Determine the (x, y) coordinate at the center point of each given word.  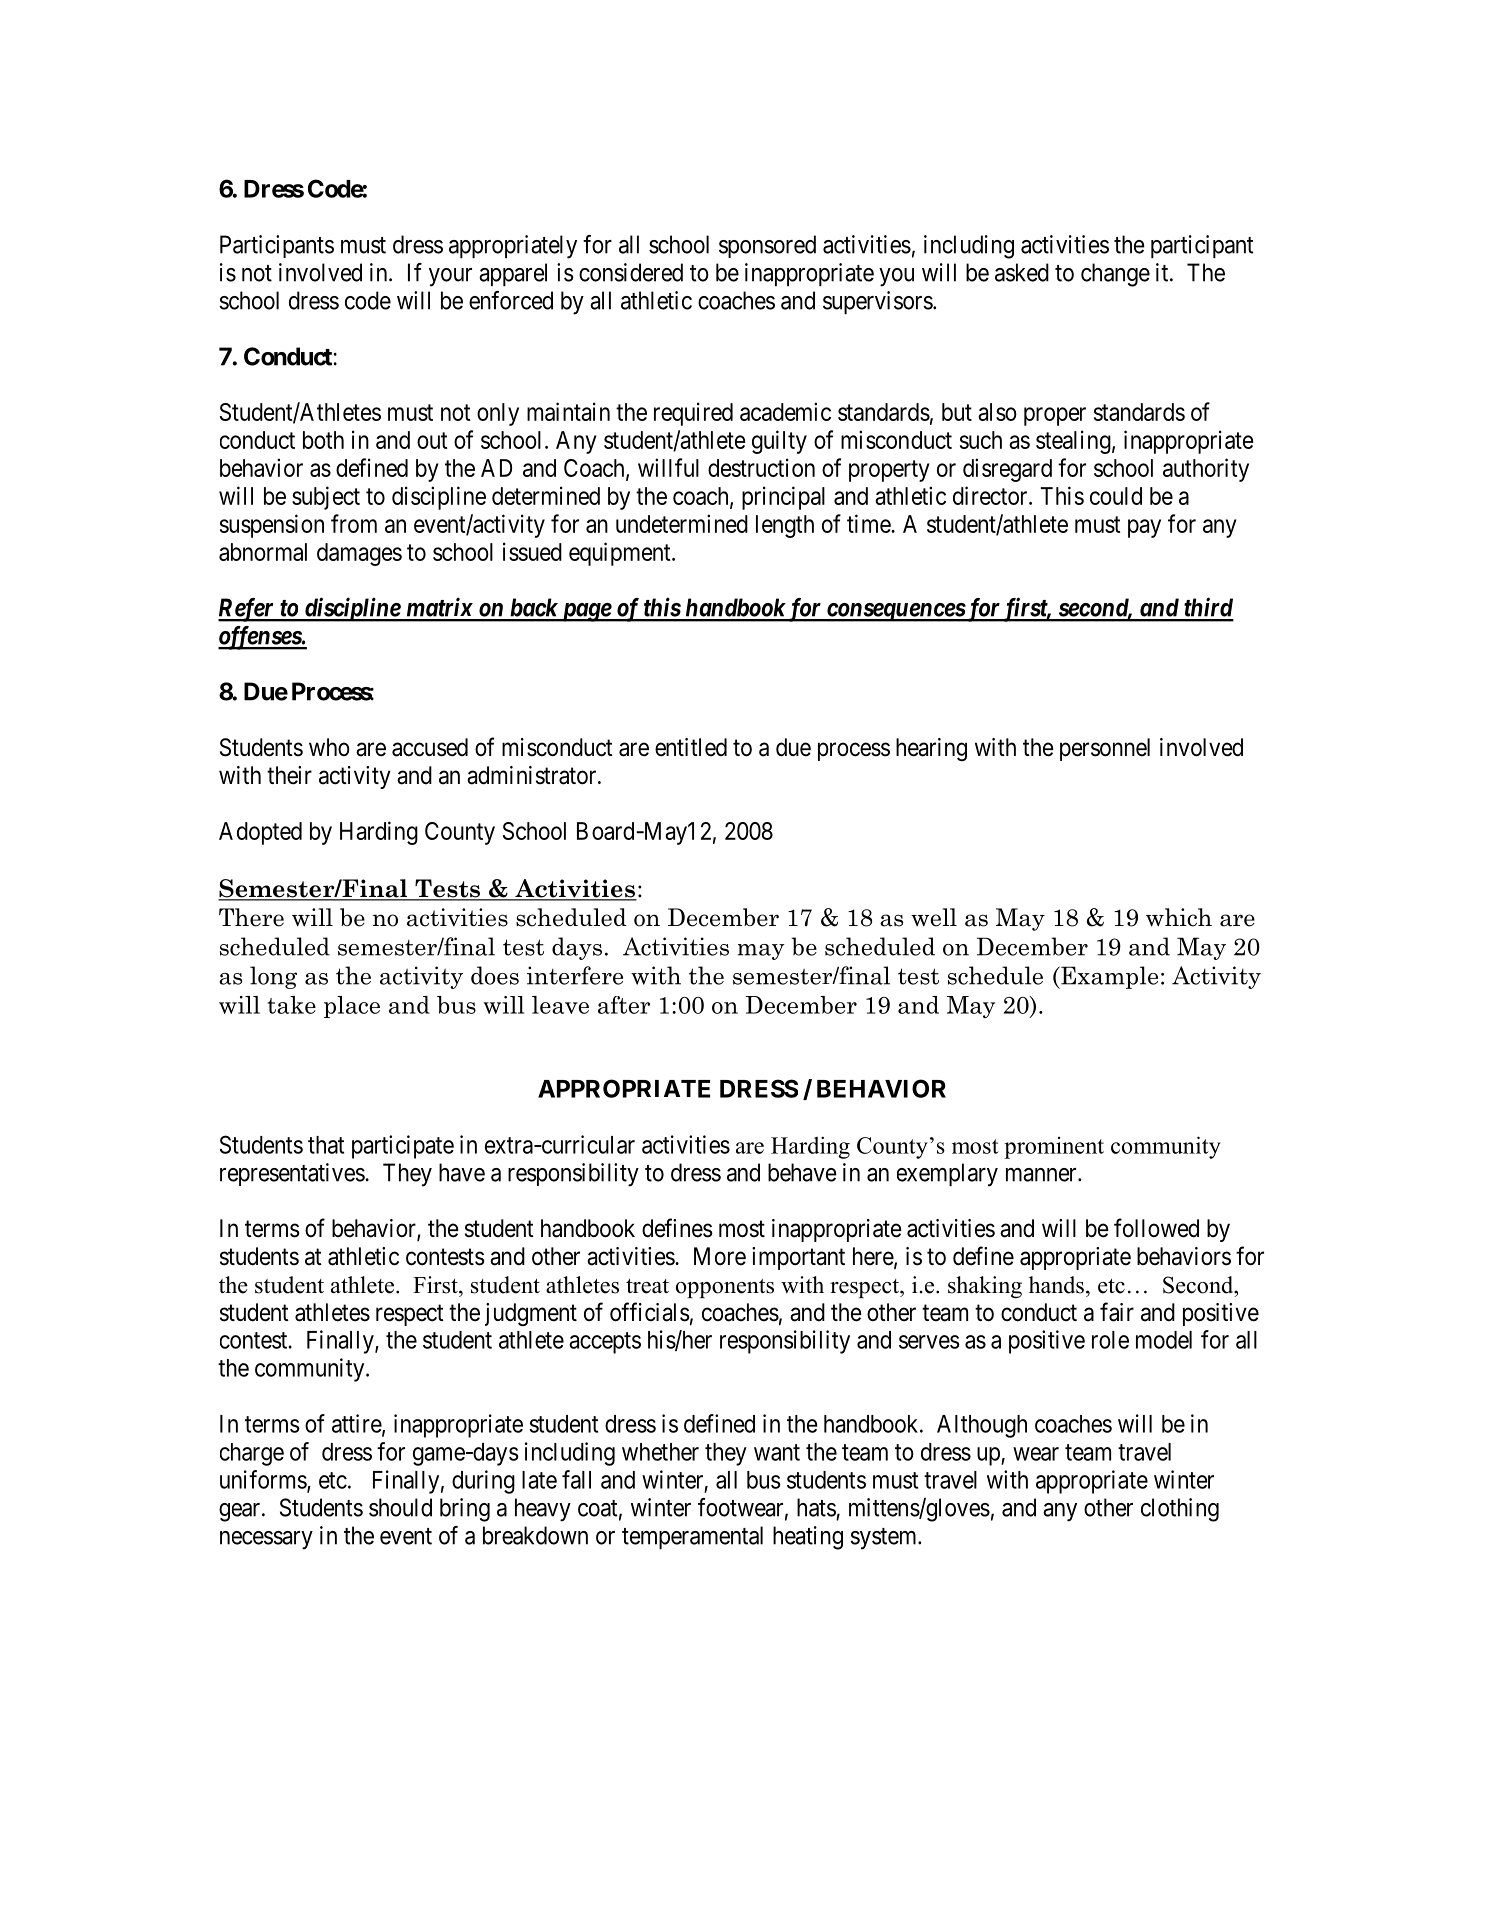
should (400, 1507)
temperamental (692, 1537)
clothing (1180, 1510)
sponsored (767, 246)
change (1115, 275)
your (450, 277)
